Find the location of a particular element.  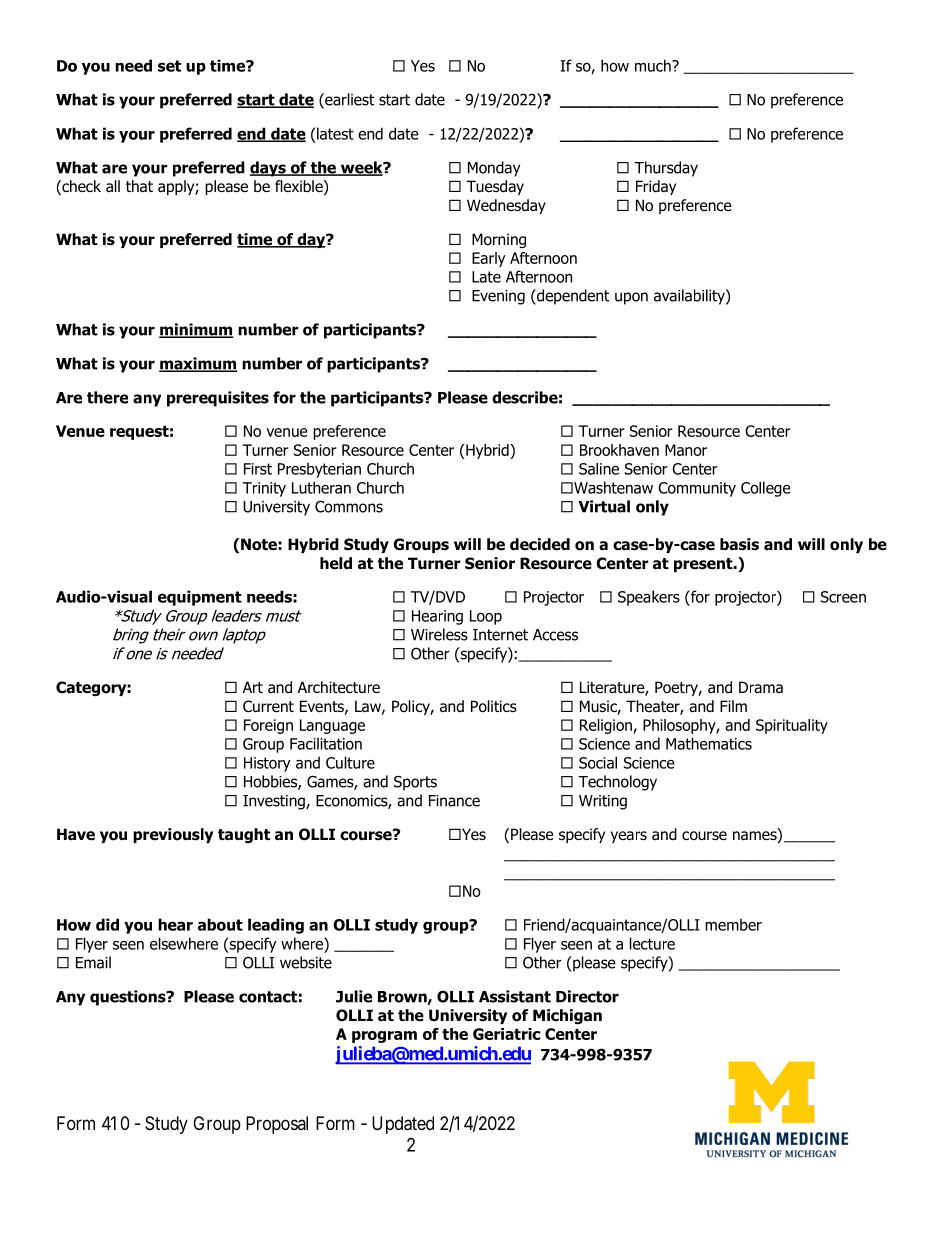

set is located at coordinates (169, 66).
